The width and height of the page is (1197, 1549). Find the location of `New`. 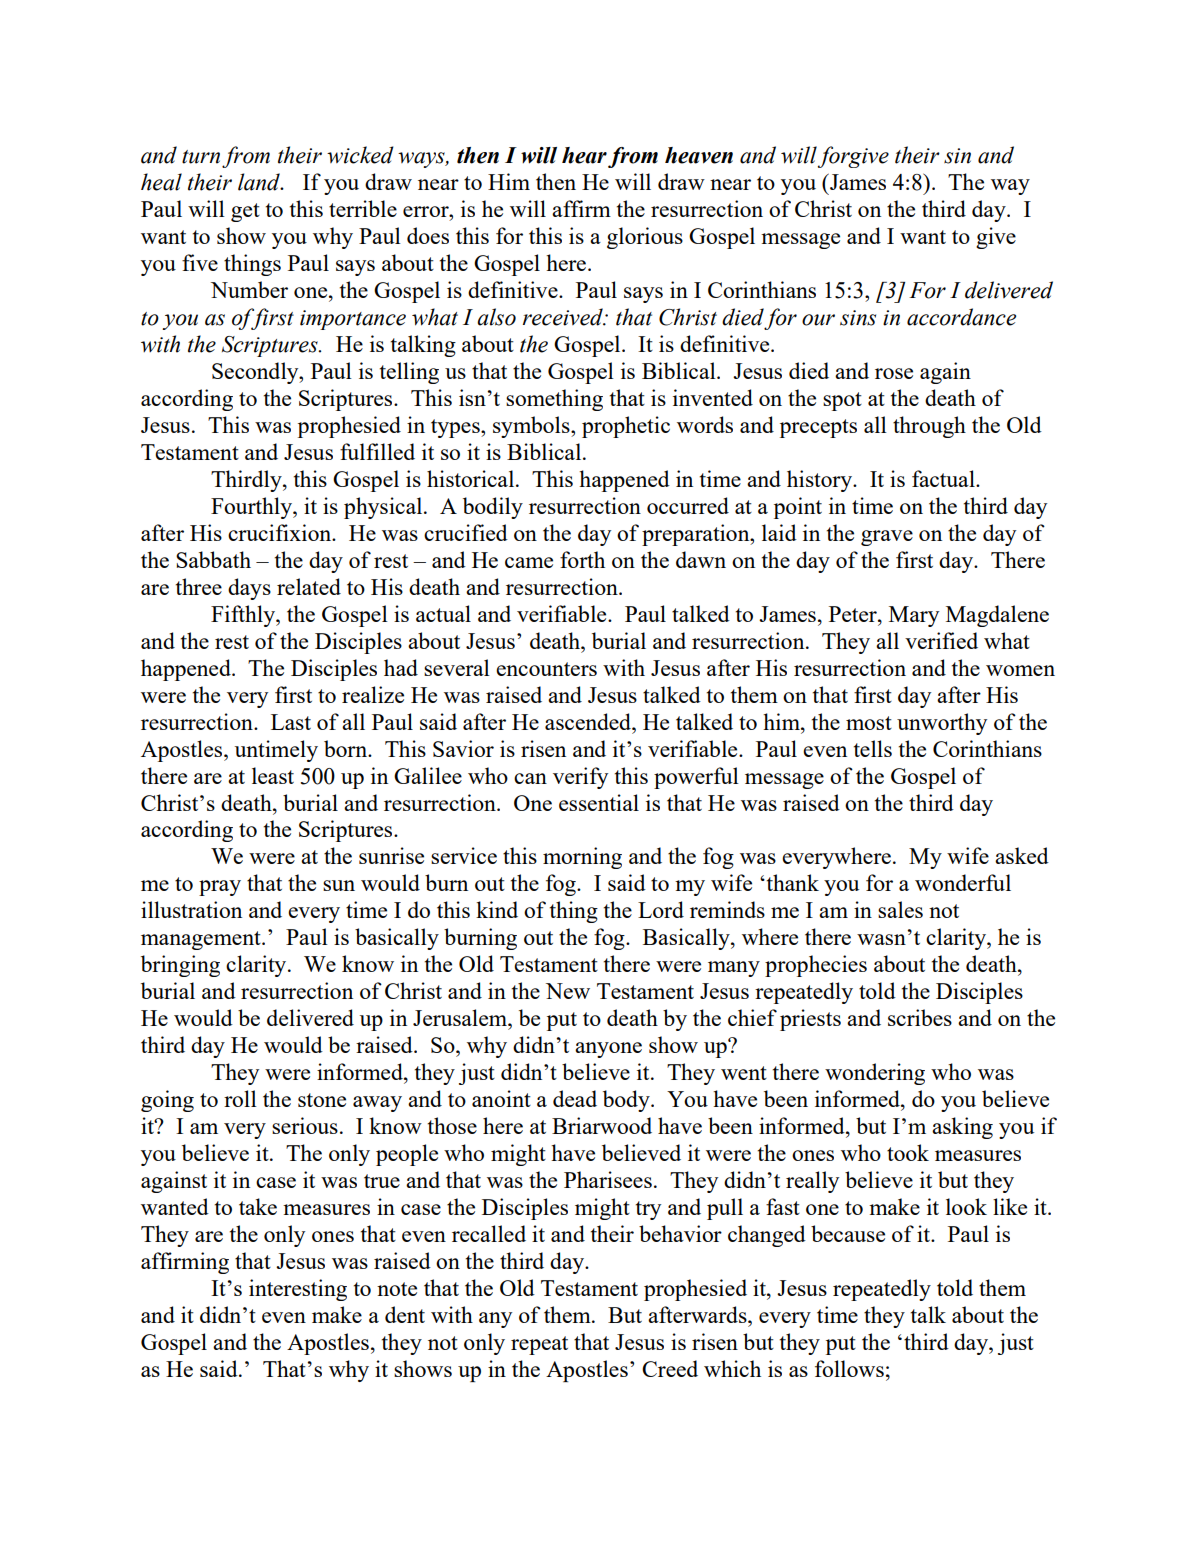

New is located at coordinates (568, 991).
